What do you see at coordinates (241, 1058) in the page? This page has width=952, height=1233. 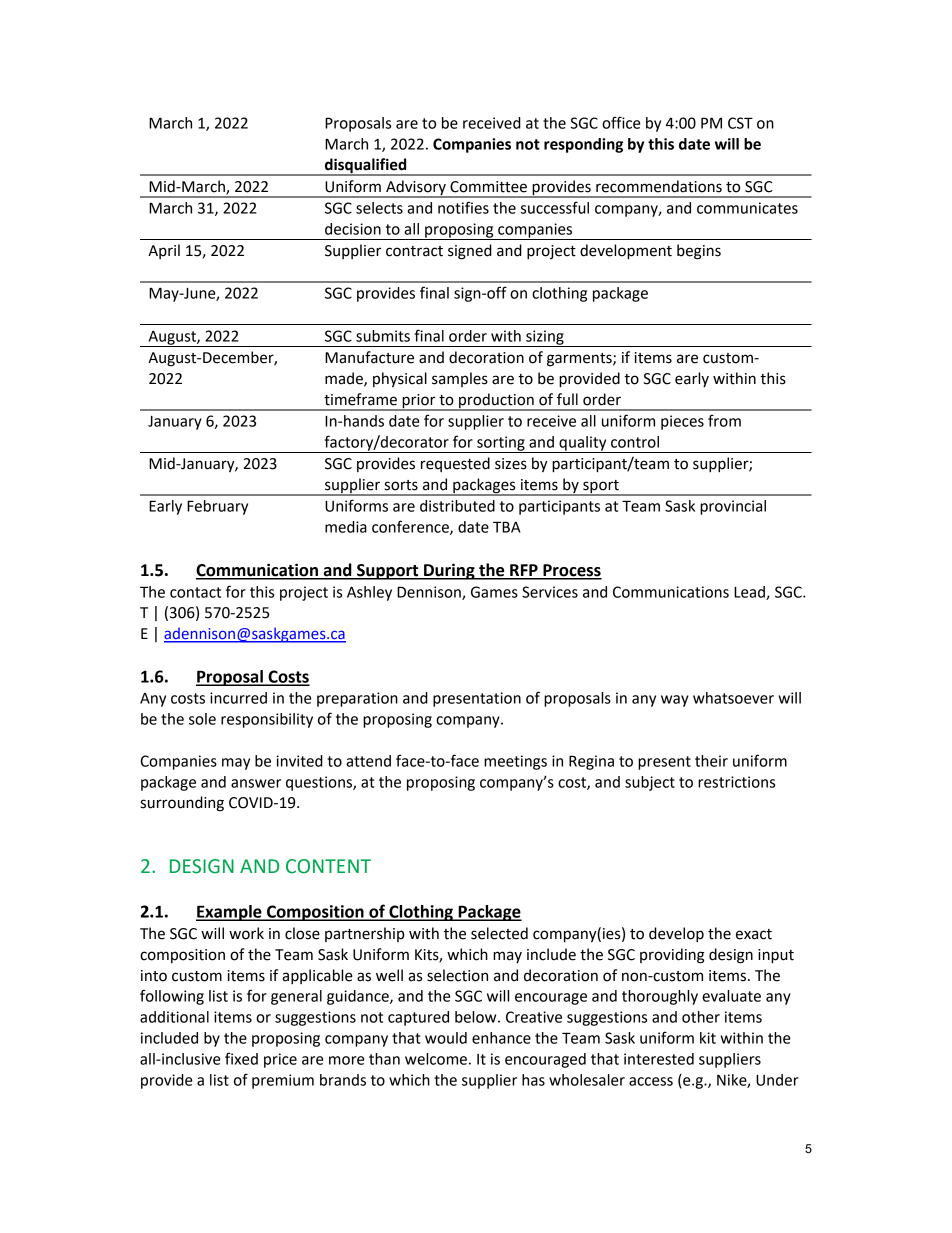 I see `fixed` at bounding box center [241, 1058].
